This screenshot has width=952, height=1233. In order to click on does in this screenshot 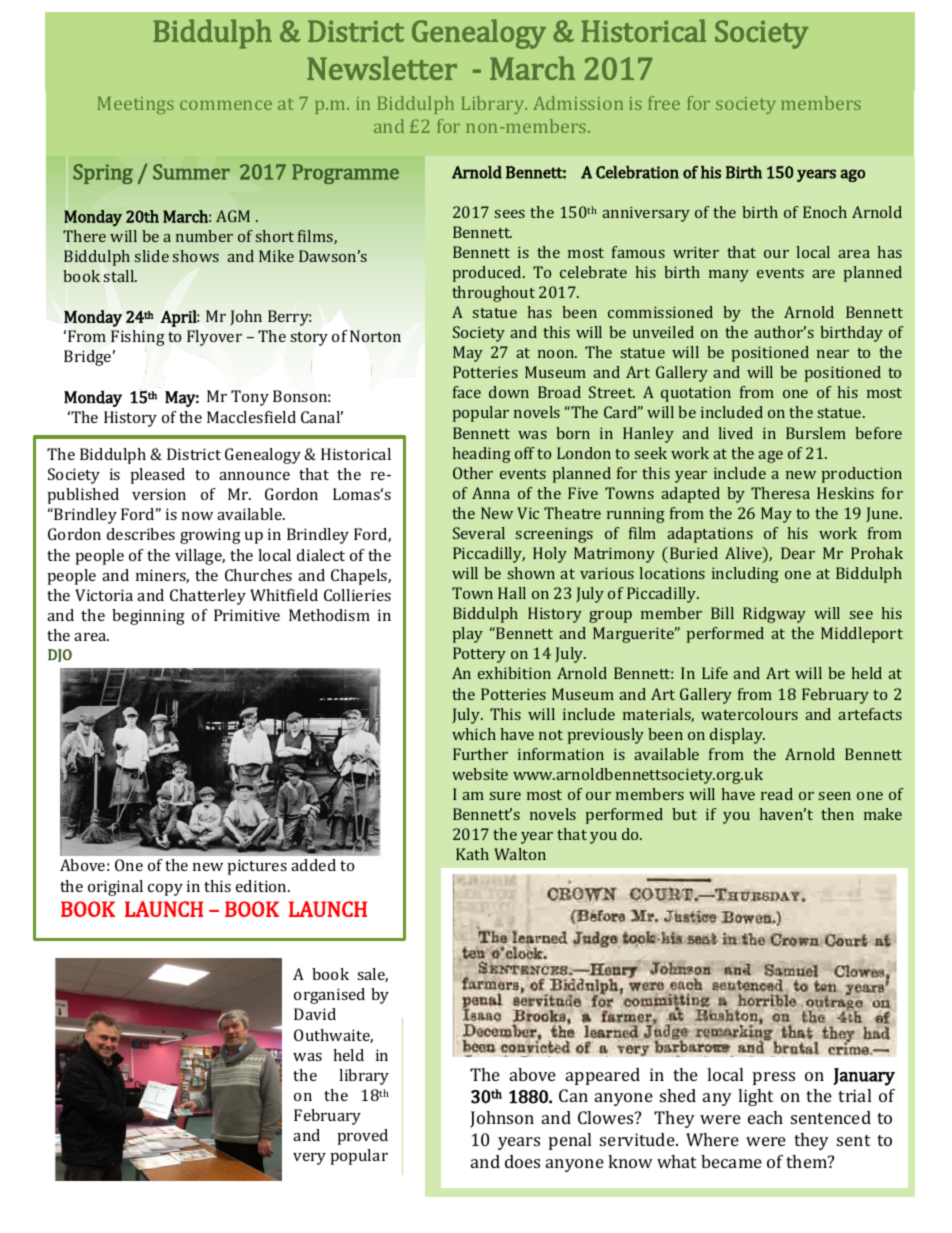, I will do `click(522, 1161)`.
